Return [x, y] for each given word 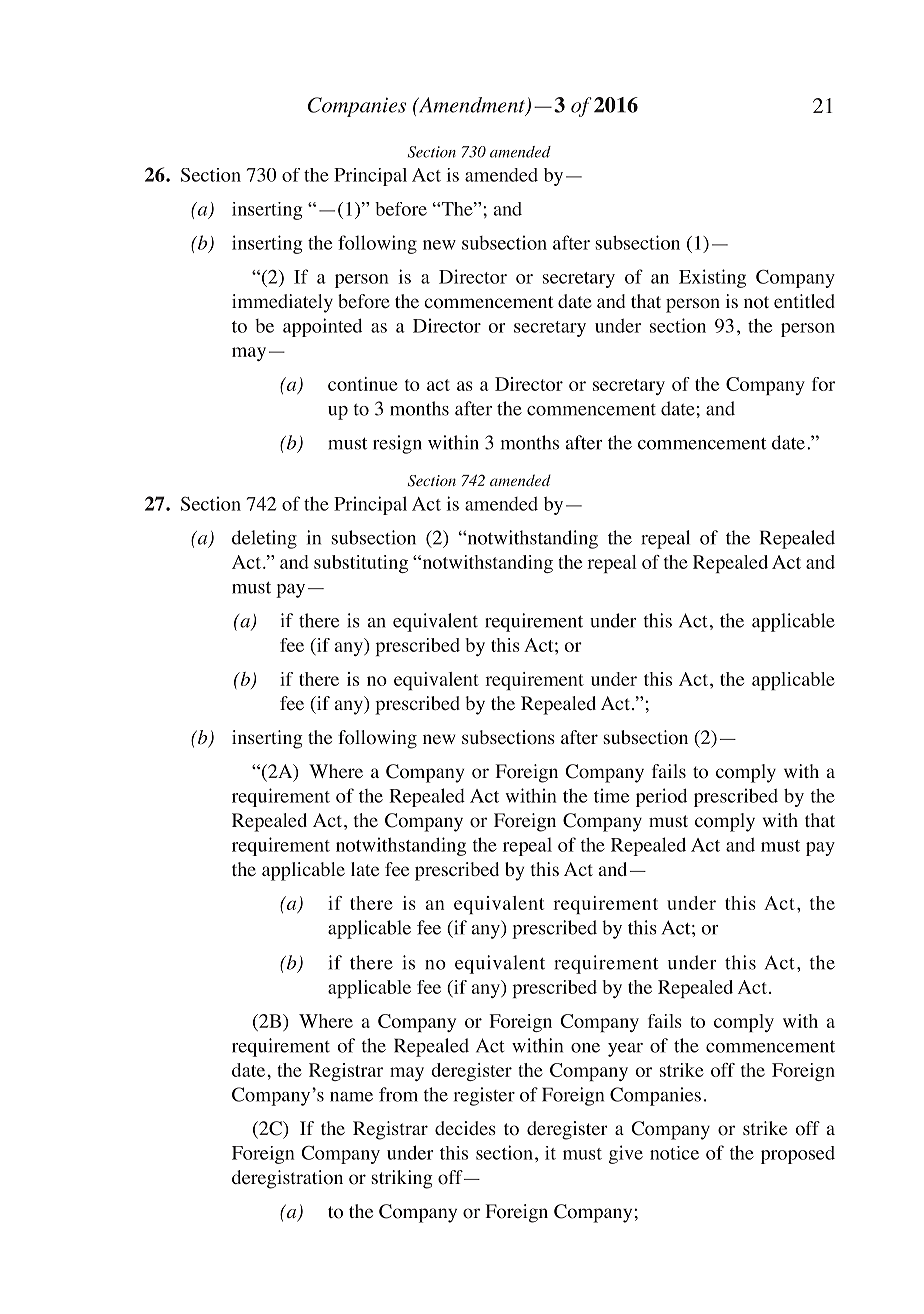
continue [362, 384]
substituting [361, 564]
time [611, 795]
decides [465, 1128]
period [661, 797]
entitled [804, 301]
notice [674, 1153]
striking [402, 1179]
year [625, 1050]
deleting [264, 539]
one [585, 1048]
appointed [322, 327]
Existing [712, 278]
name [351, 1097]
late [365, 869]
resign [397, 444]
